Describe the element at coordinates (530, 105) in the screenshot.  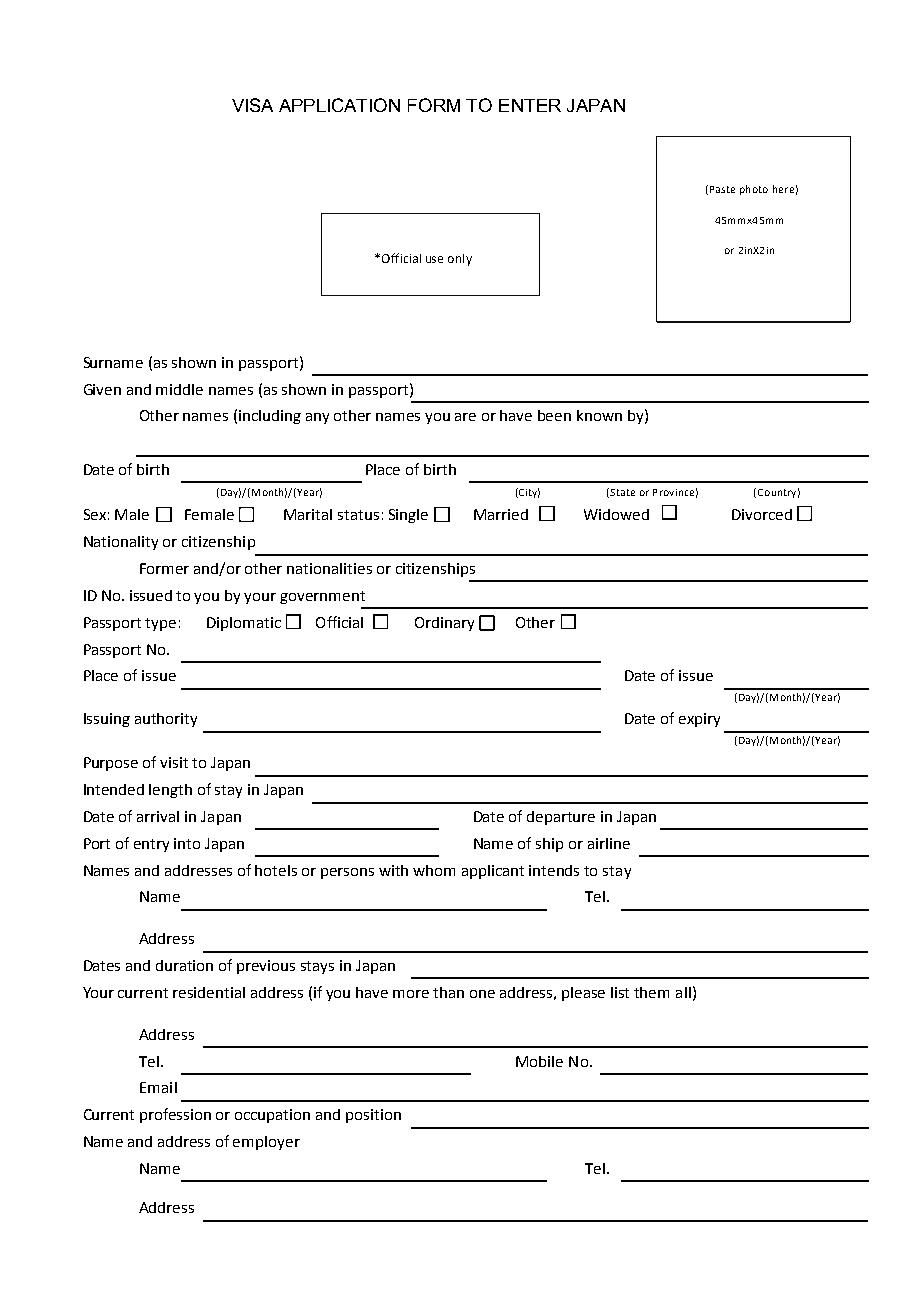
I see `ENTER` at that location.
